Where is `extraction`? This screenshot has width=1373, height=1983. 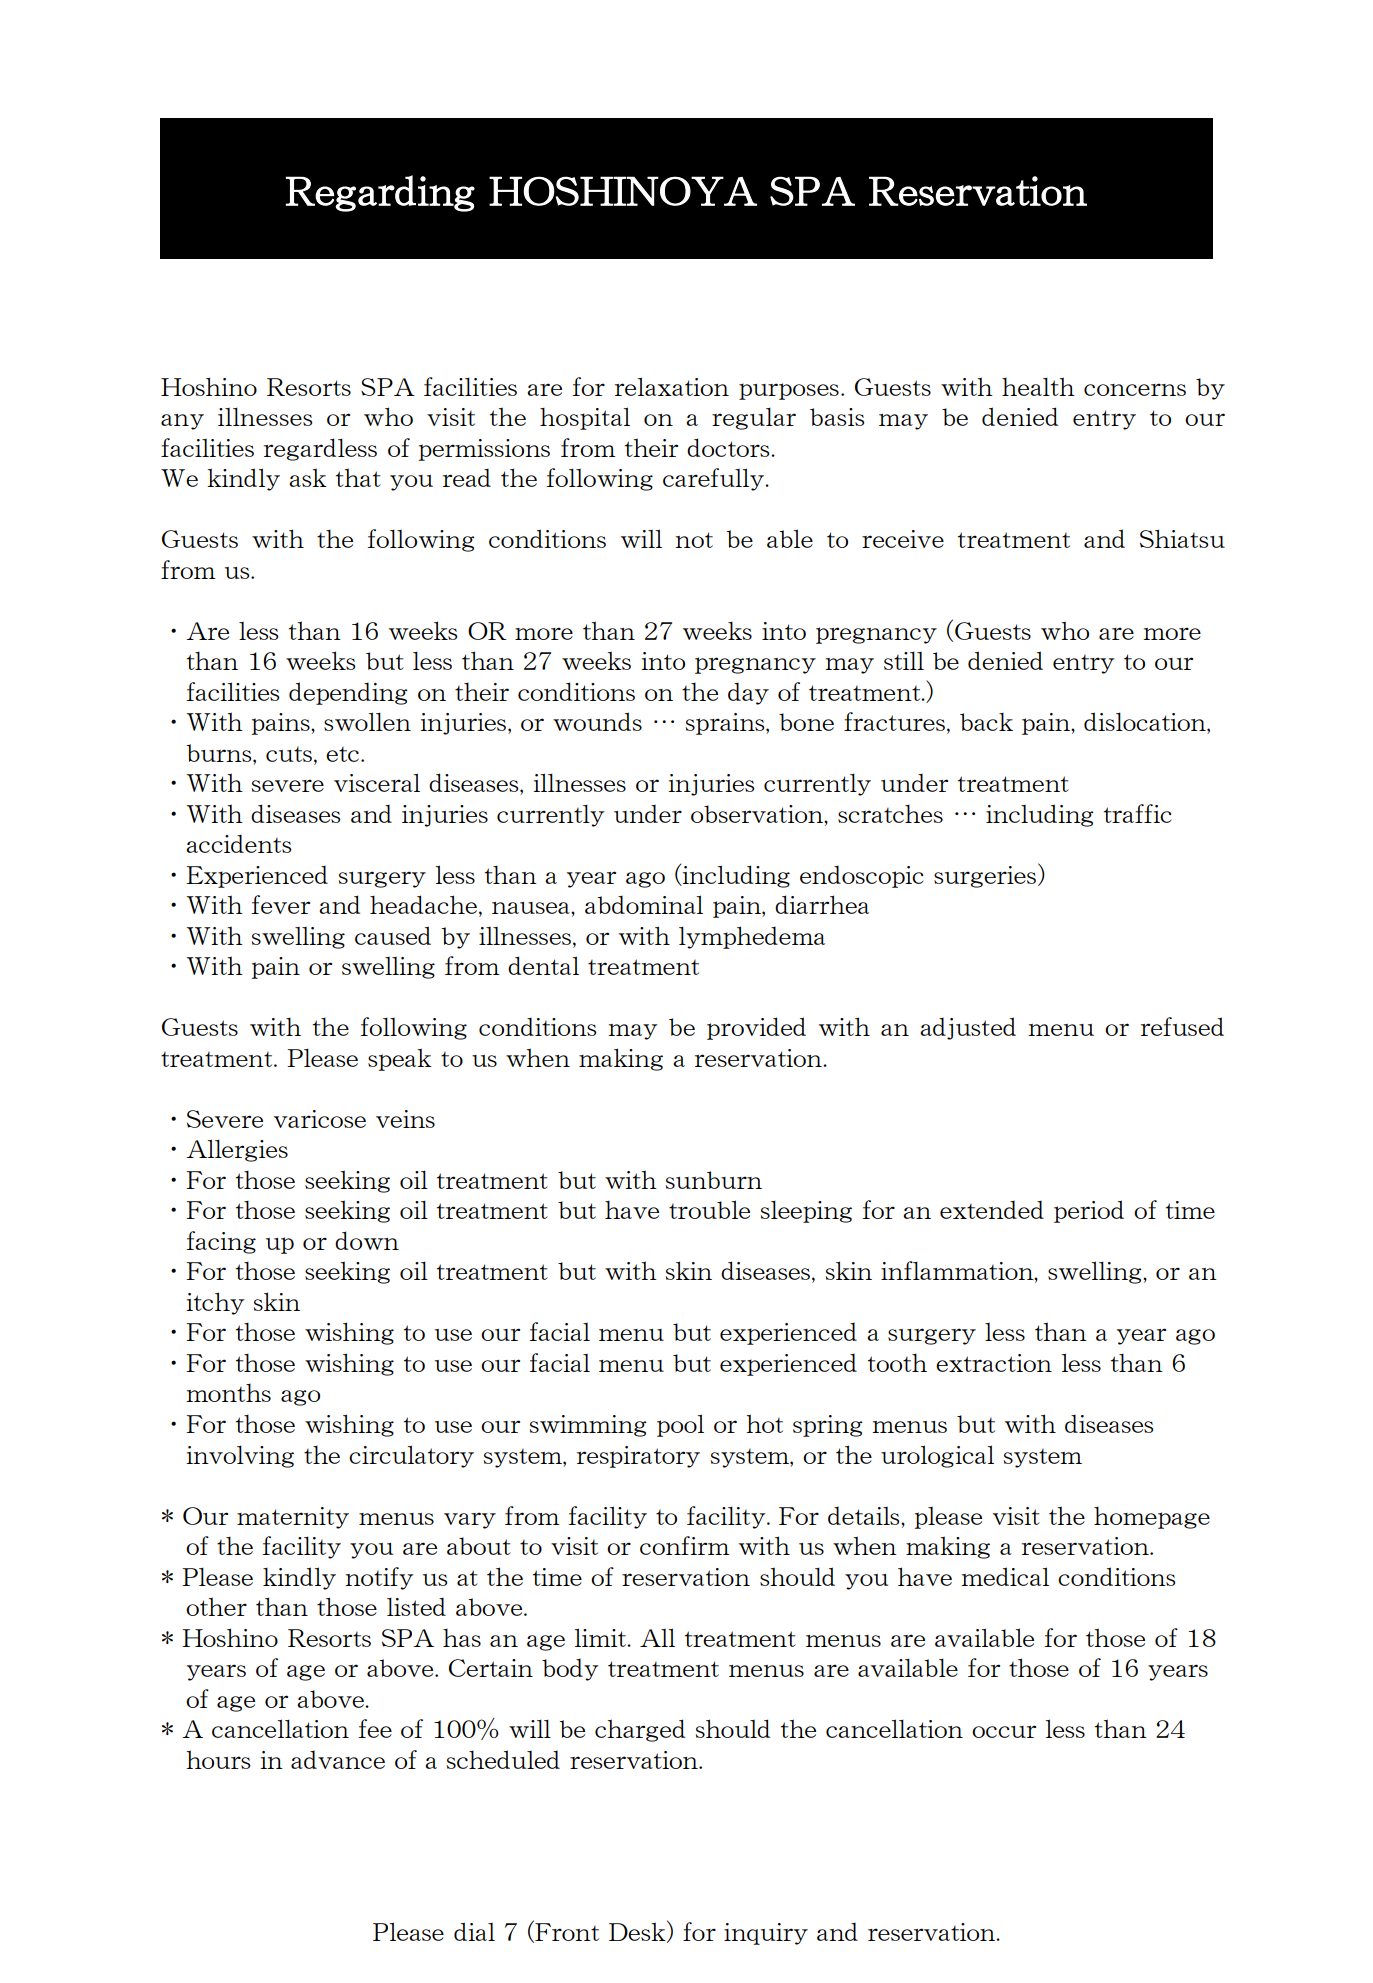 extraction is located at coordinates (994, 1363).
